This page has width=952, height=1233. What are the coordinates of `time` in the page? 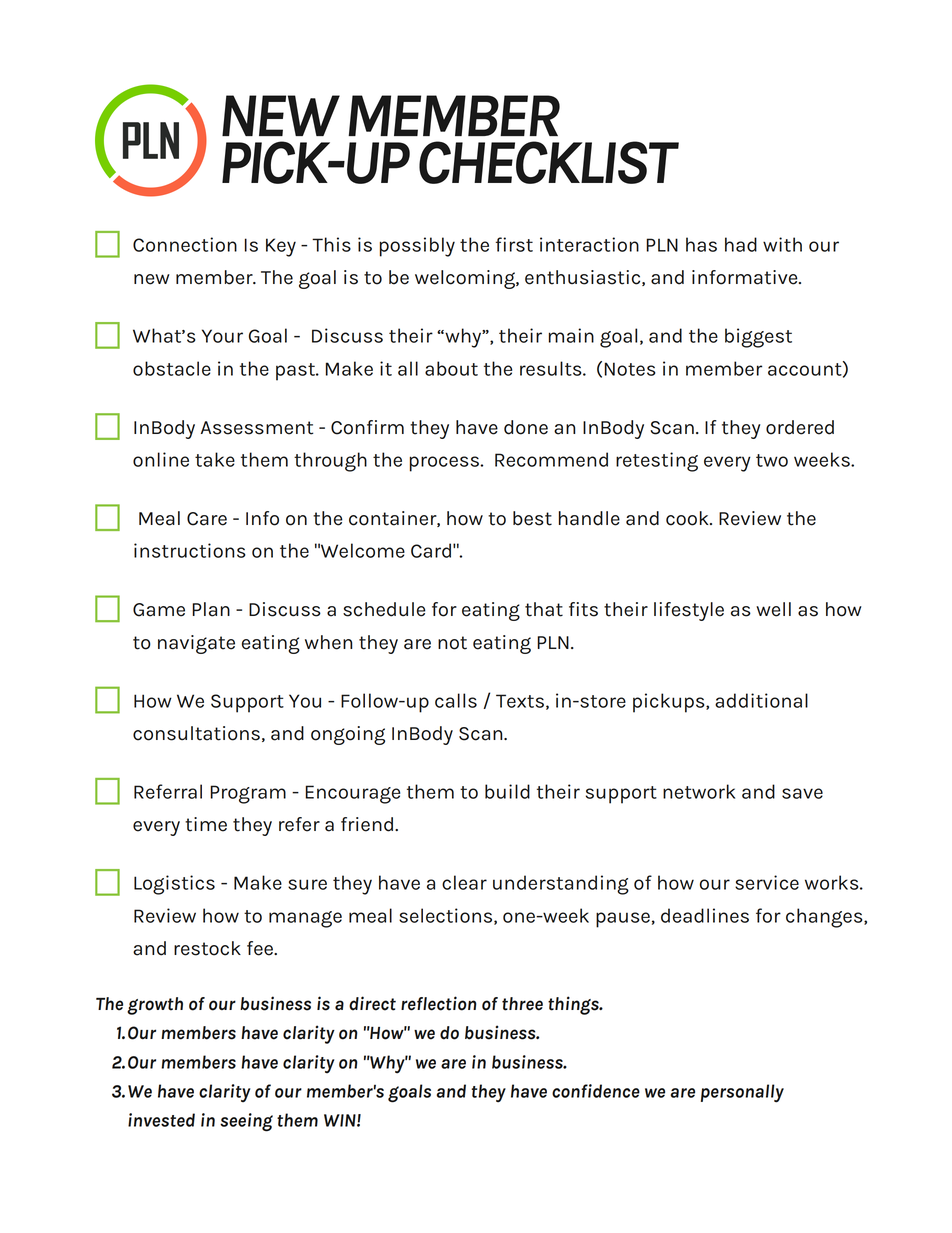 It's located at (206, 824).
